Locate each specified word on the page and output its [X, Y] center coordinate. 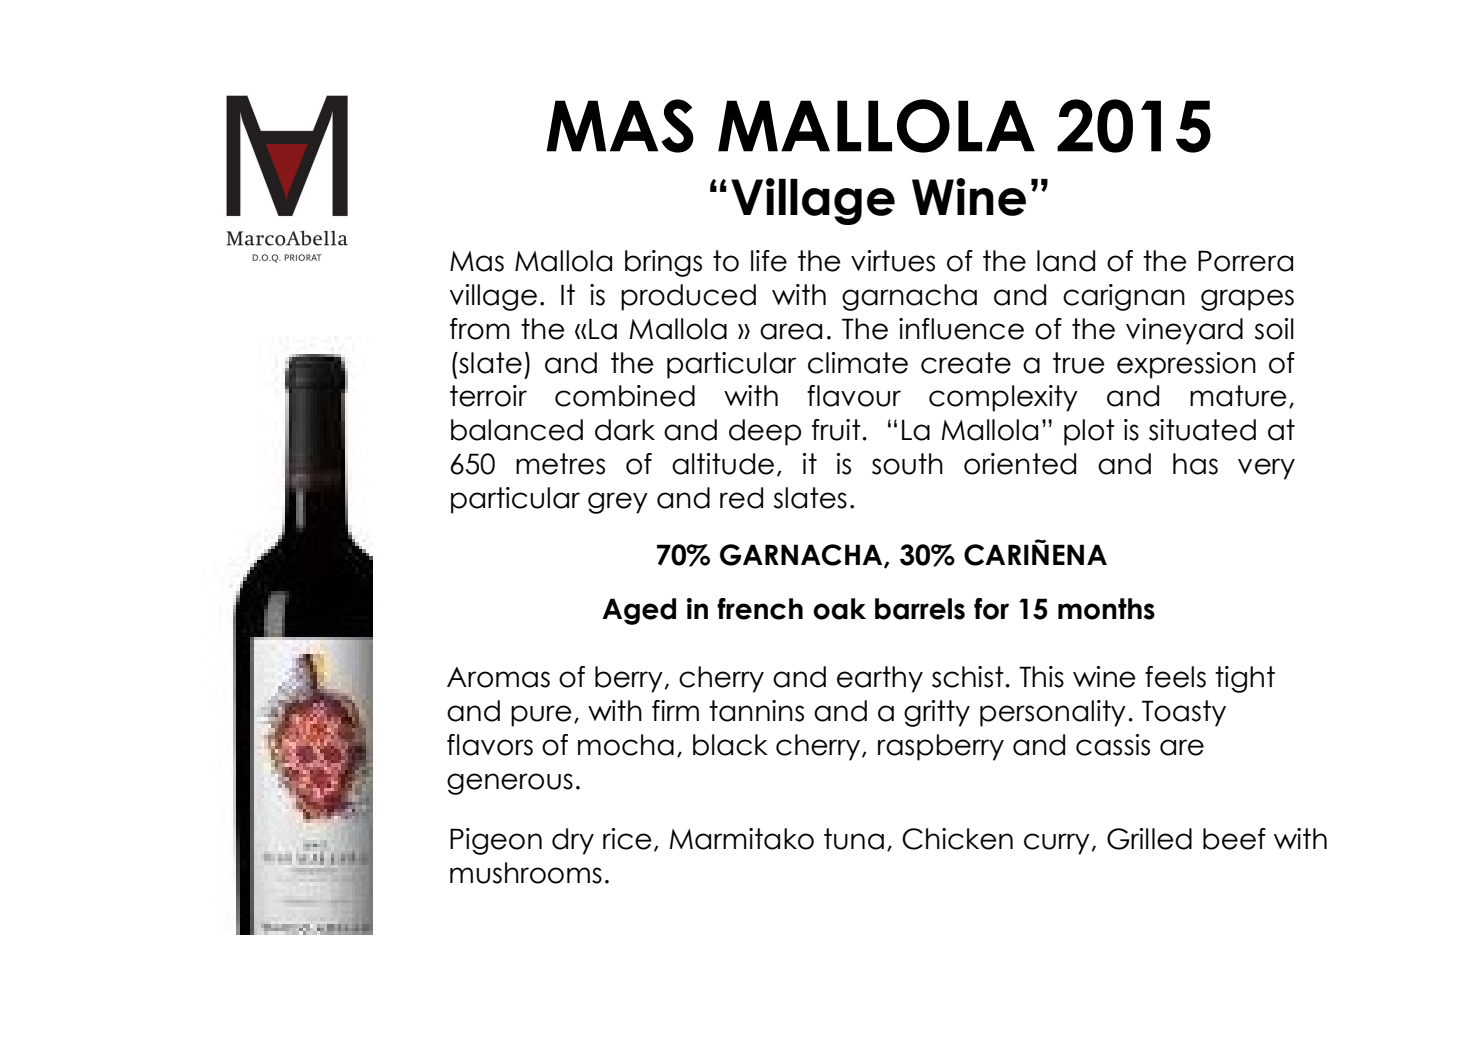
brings [663, 263]
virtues [893, 261]
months [1106, 609]
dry [573, 841]
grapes [1247, 300]
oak [839, 609]
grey [618, 503]
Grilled [1149, 839]
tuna [854, 839]
